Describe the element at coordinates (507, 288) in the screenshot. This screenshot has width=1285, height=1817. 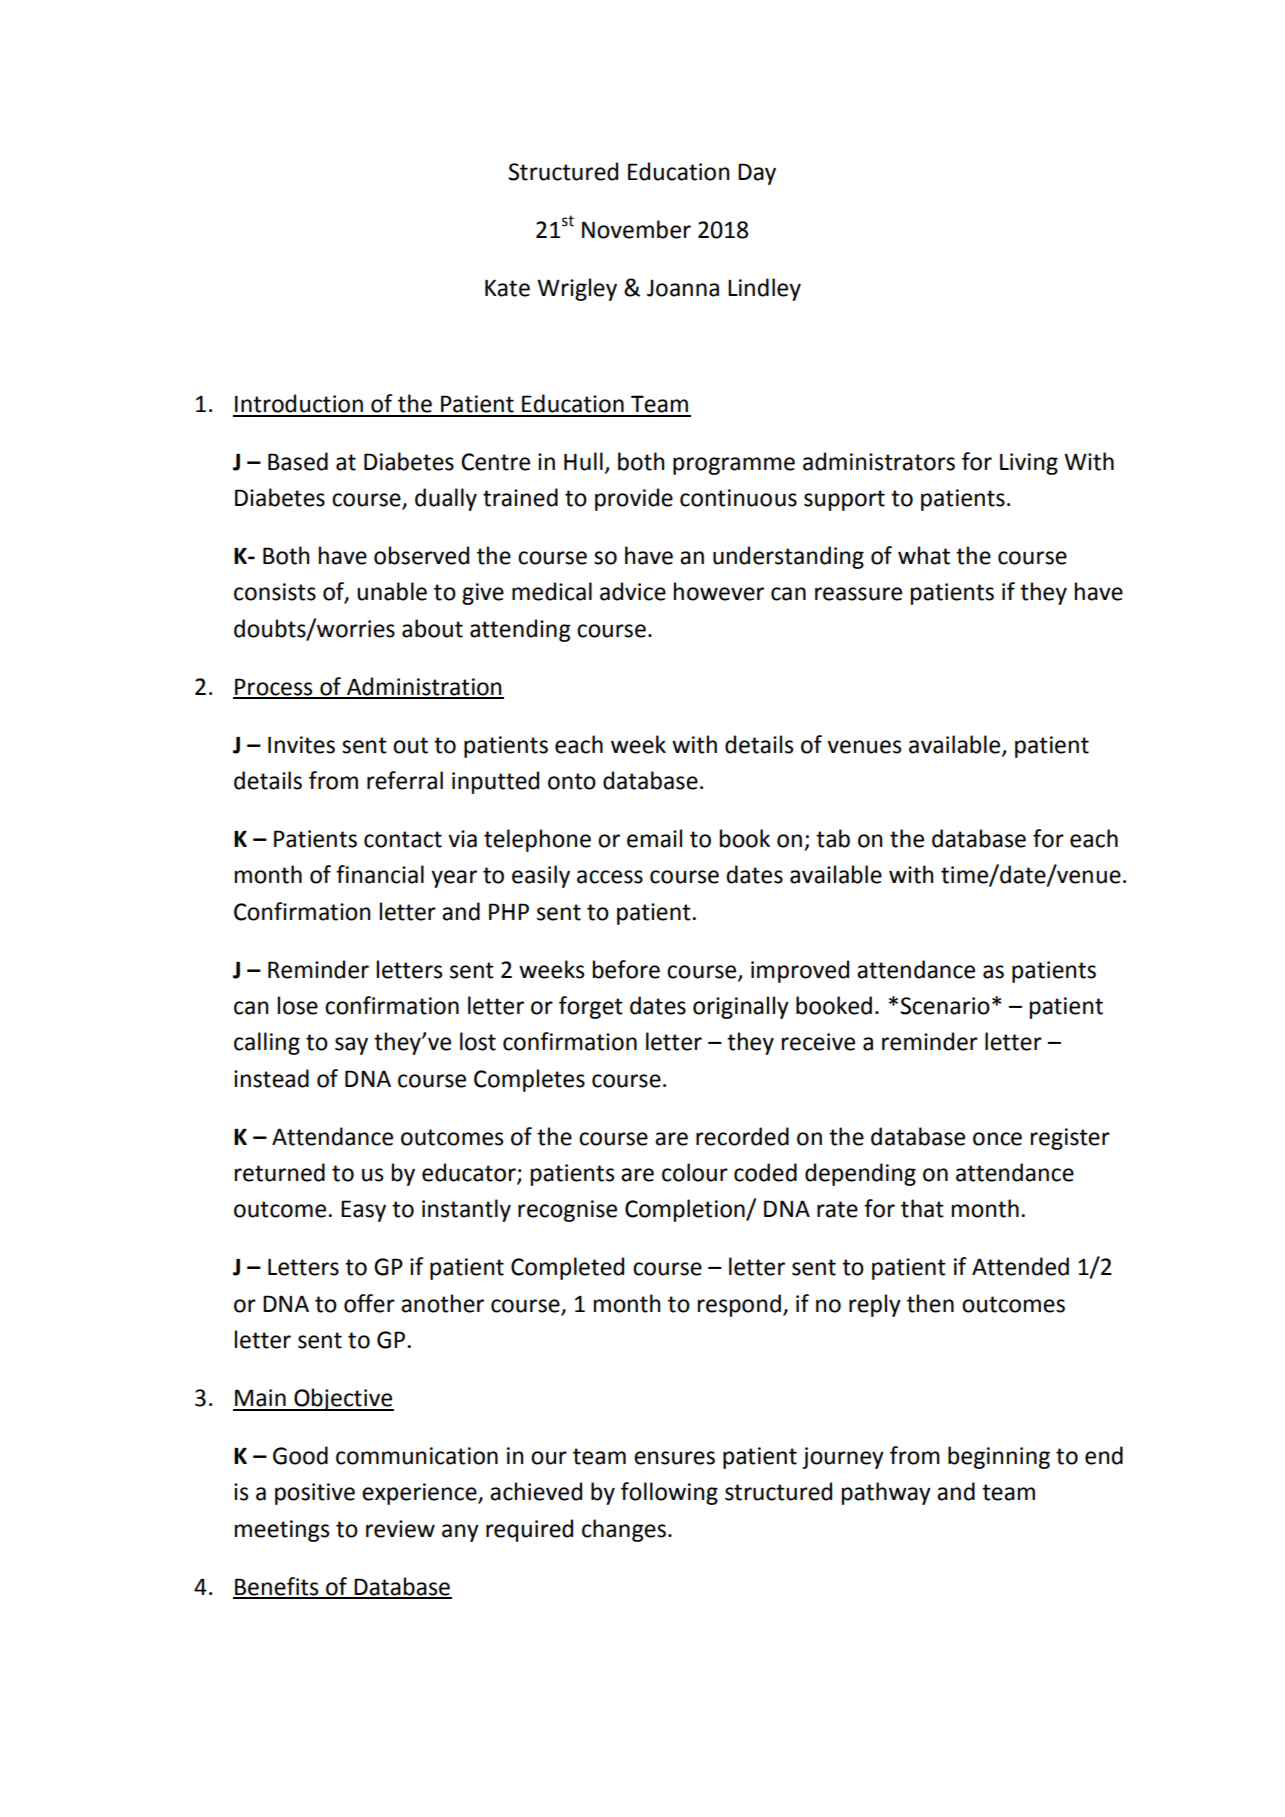
I see `Kate` at that location.
